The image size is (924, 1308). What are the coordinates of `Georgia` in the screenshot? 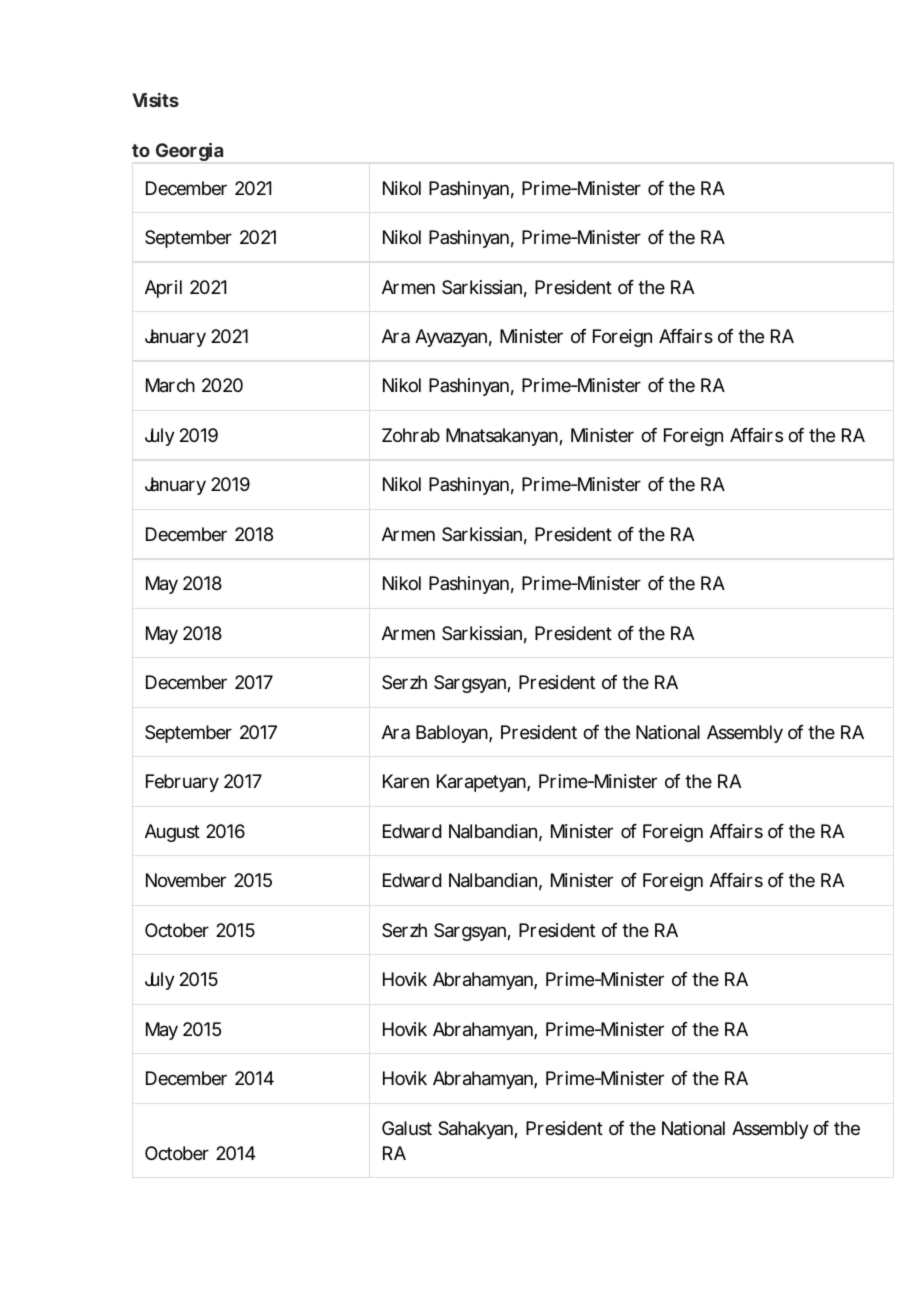 It's located at (189, 152).
